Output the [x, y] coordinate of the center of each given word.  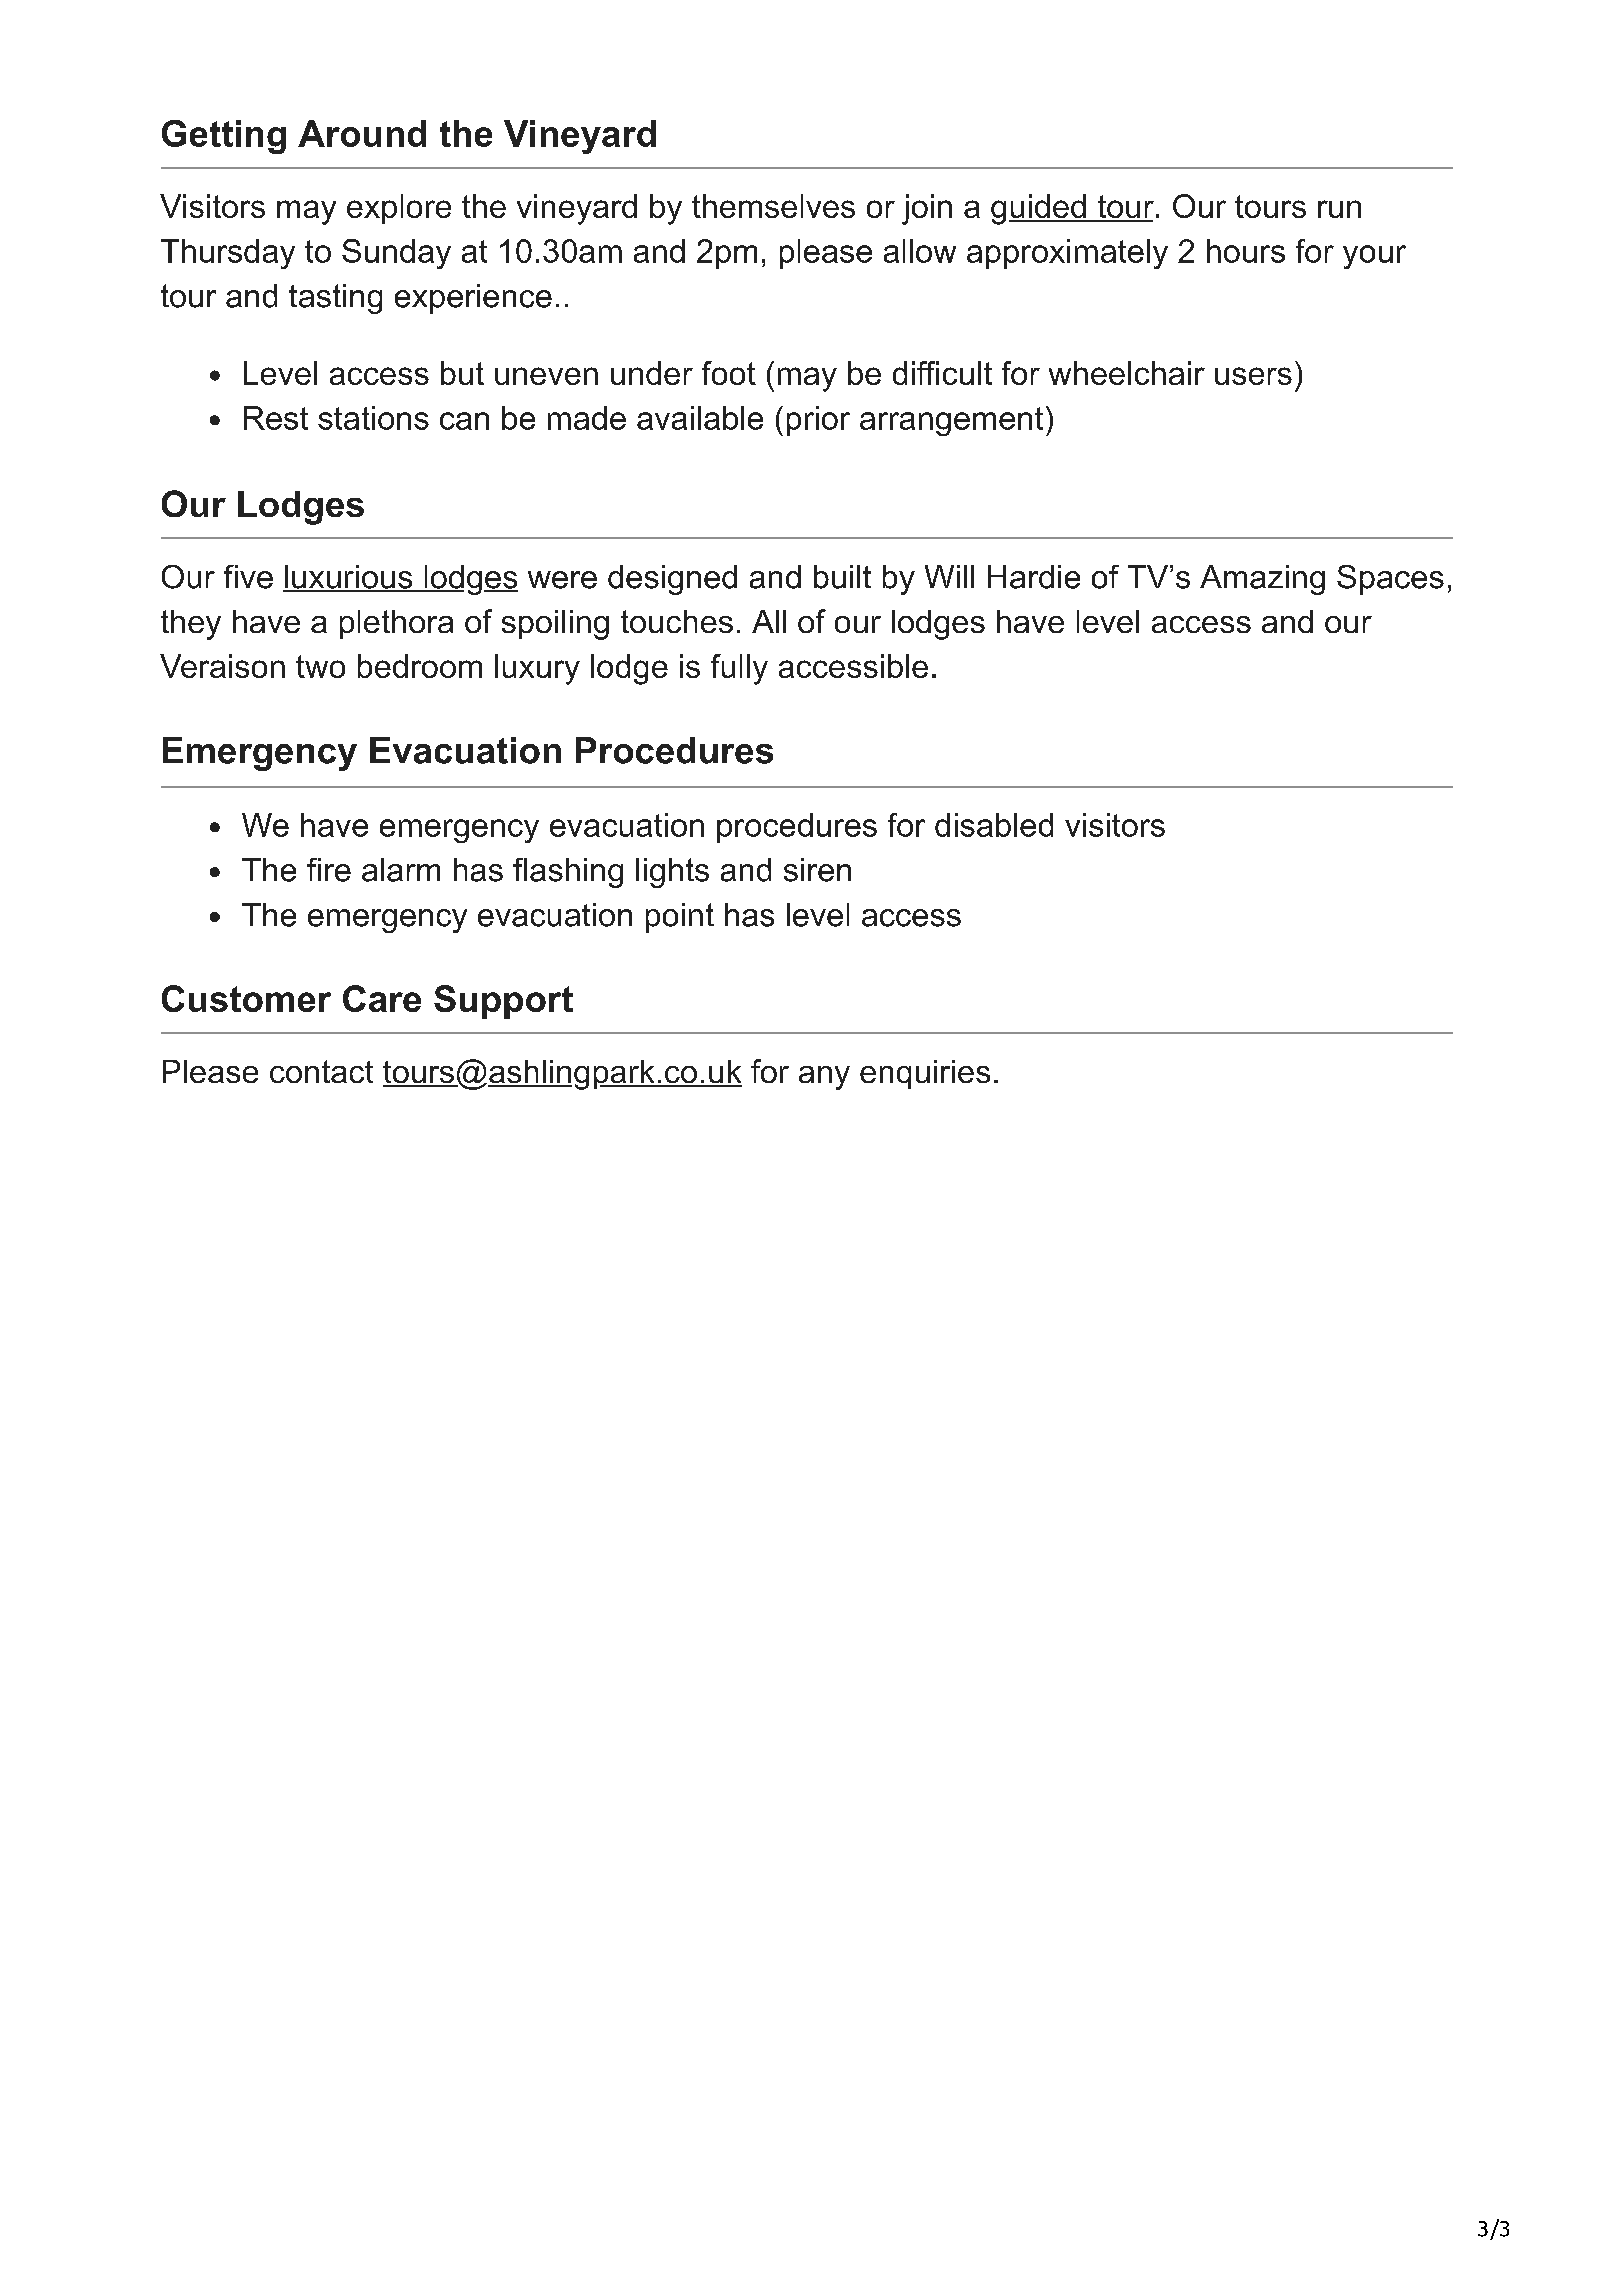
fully [739, 669]
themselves [773, 206]
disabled [994, 825]
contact [321, 1071]
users [1253, 376]
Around [362, 133]
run [1339, 209]
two [320, 666]
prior [818, 421]
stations [373, 418]
